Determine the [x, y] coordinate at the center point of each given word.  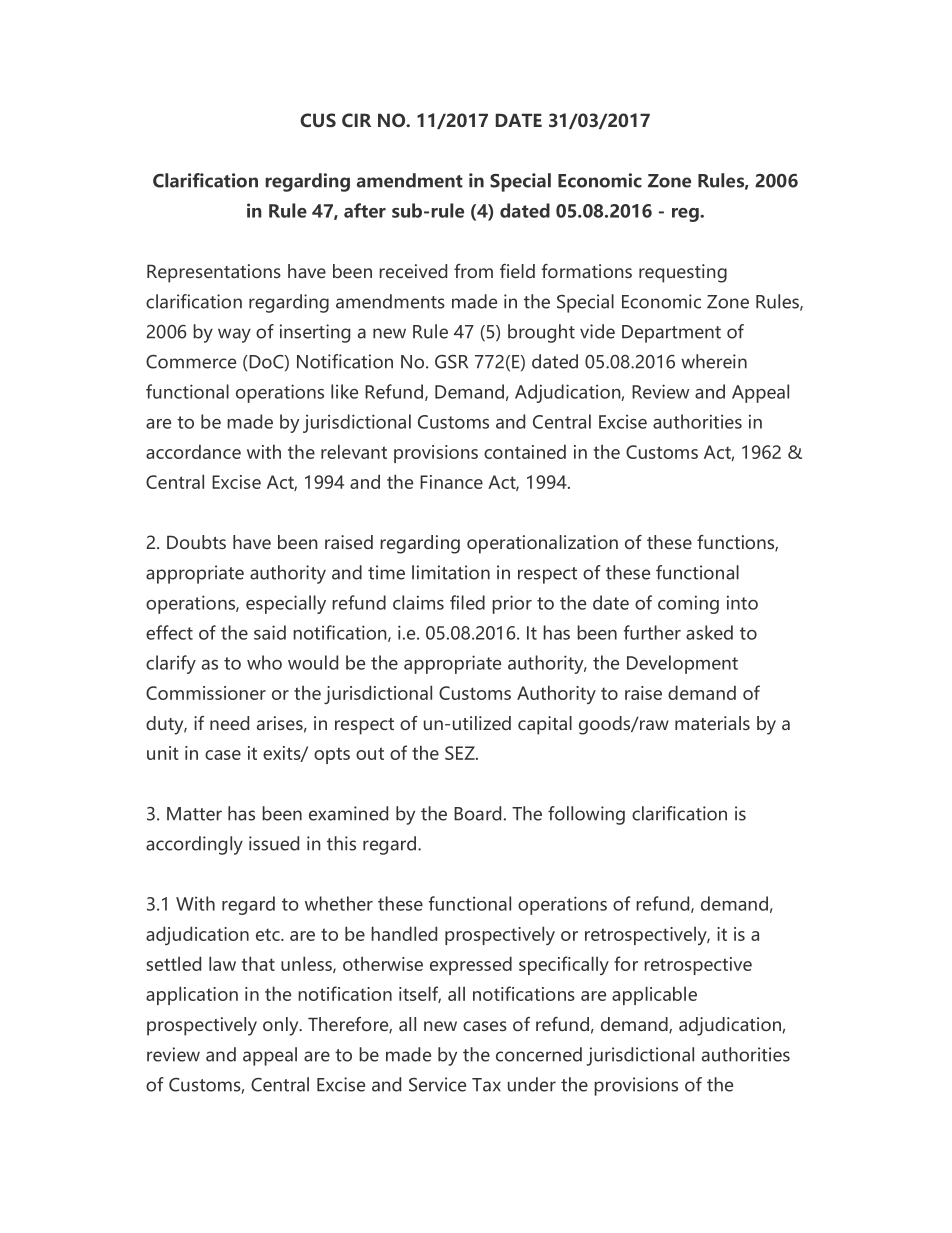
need [229, 723]
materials [712, 723]
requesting [683, 273]
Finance [451, 482]
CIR [356, 120]
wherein [714, 361]
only [282, 1026]
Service [437, 1084]
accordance [193, 451]
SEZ [461, 753]
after [365, 210]
